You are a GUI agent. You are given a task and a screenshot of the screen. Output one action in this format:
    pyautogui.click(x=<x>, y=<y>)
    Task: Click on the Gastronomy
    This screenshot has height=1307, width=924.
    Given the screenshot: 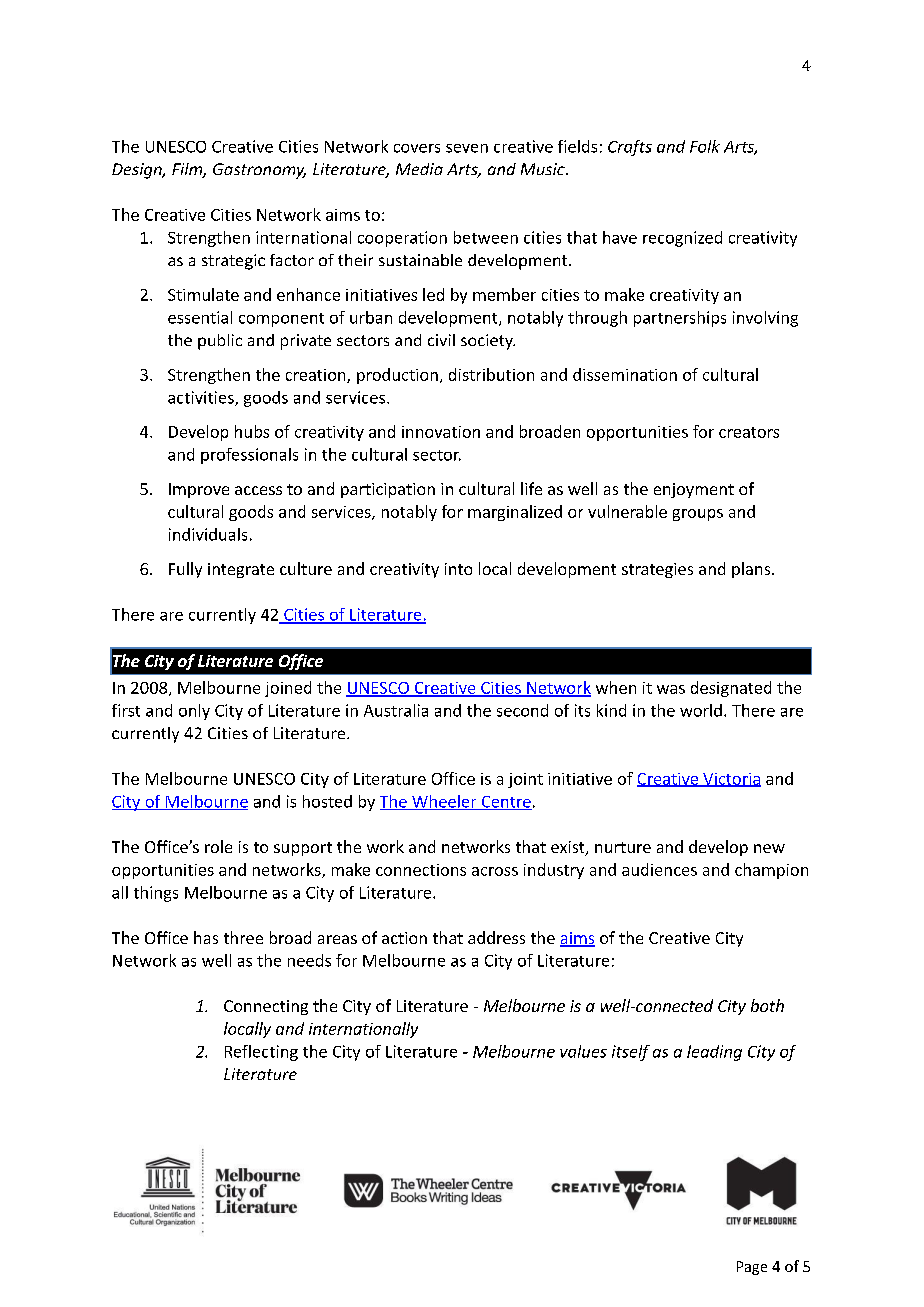 What is the action you would take?
    pyautogui.click(x=259, y=171)
